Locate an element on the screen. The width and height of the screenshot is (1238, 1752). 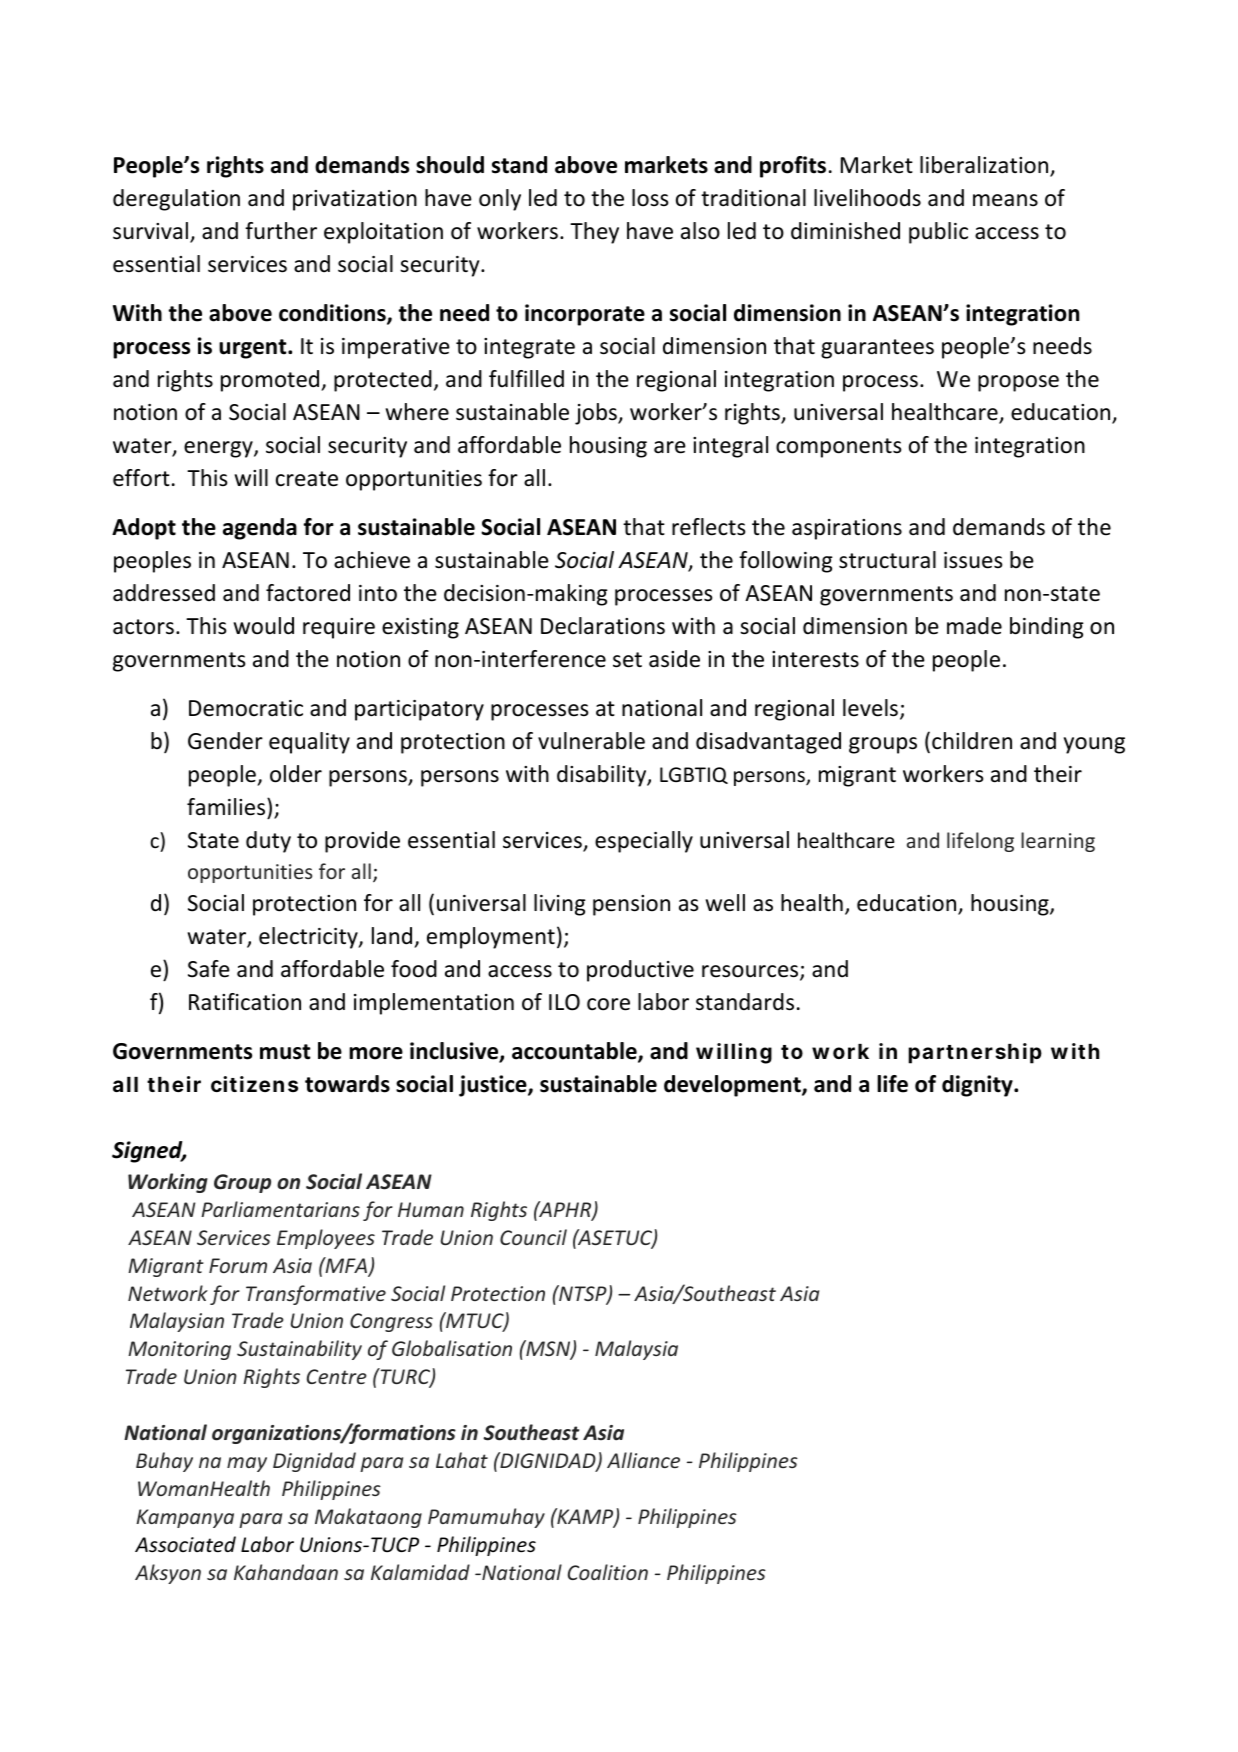
children is located at coordinates (972, 741).
